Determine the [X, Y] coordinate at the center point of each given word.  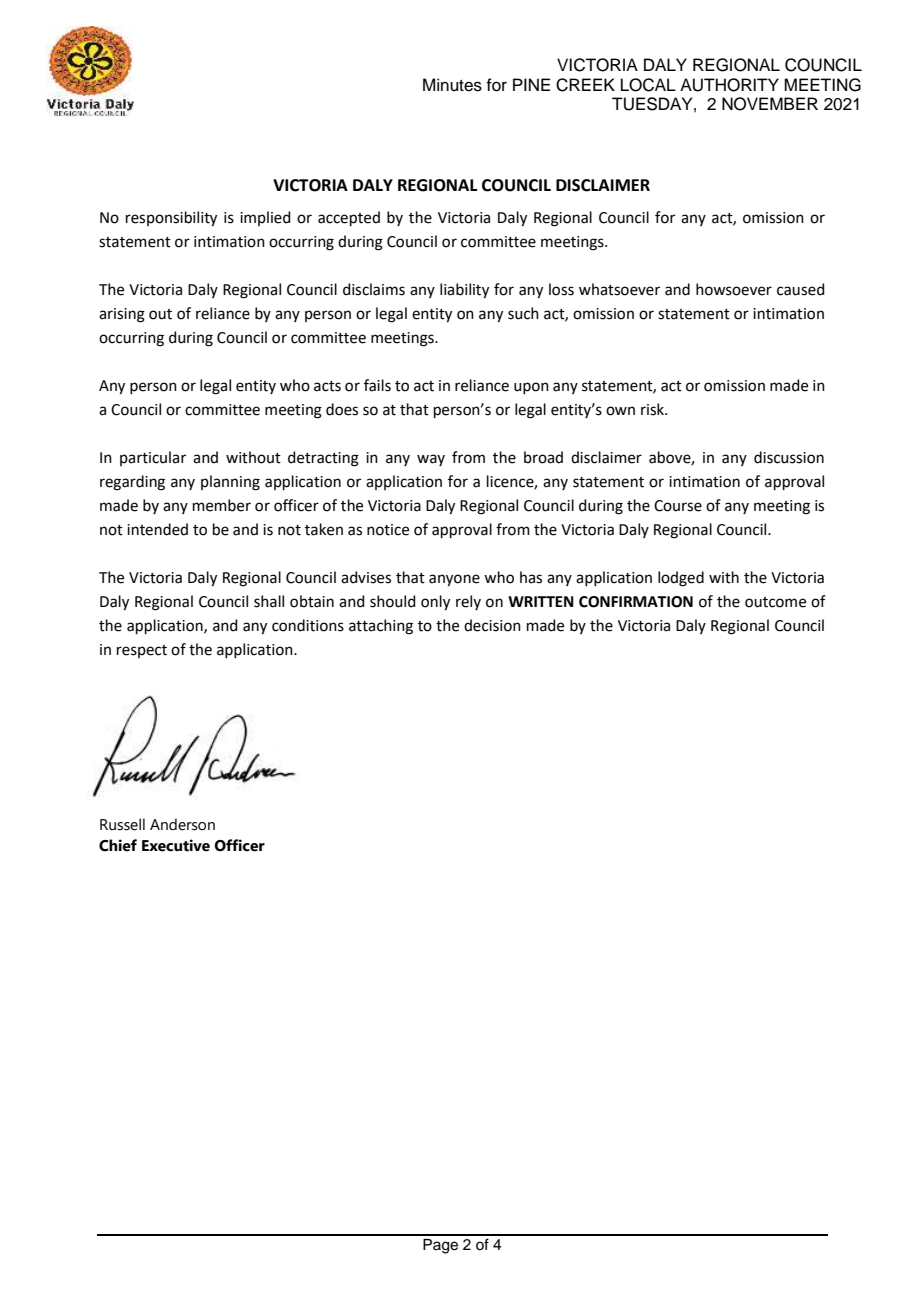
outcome [775, 602]
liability [464, 291]
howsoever [734, 289]
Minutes [452, 85]
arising [122, 315]
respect [142, 651]
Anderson [182, 824]
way [431, 460]
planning [230, 483]
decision [492, 625]
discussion [789, 457]
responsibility [171, 219]
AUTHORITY [729, 85]
